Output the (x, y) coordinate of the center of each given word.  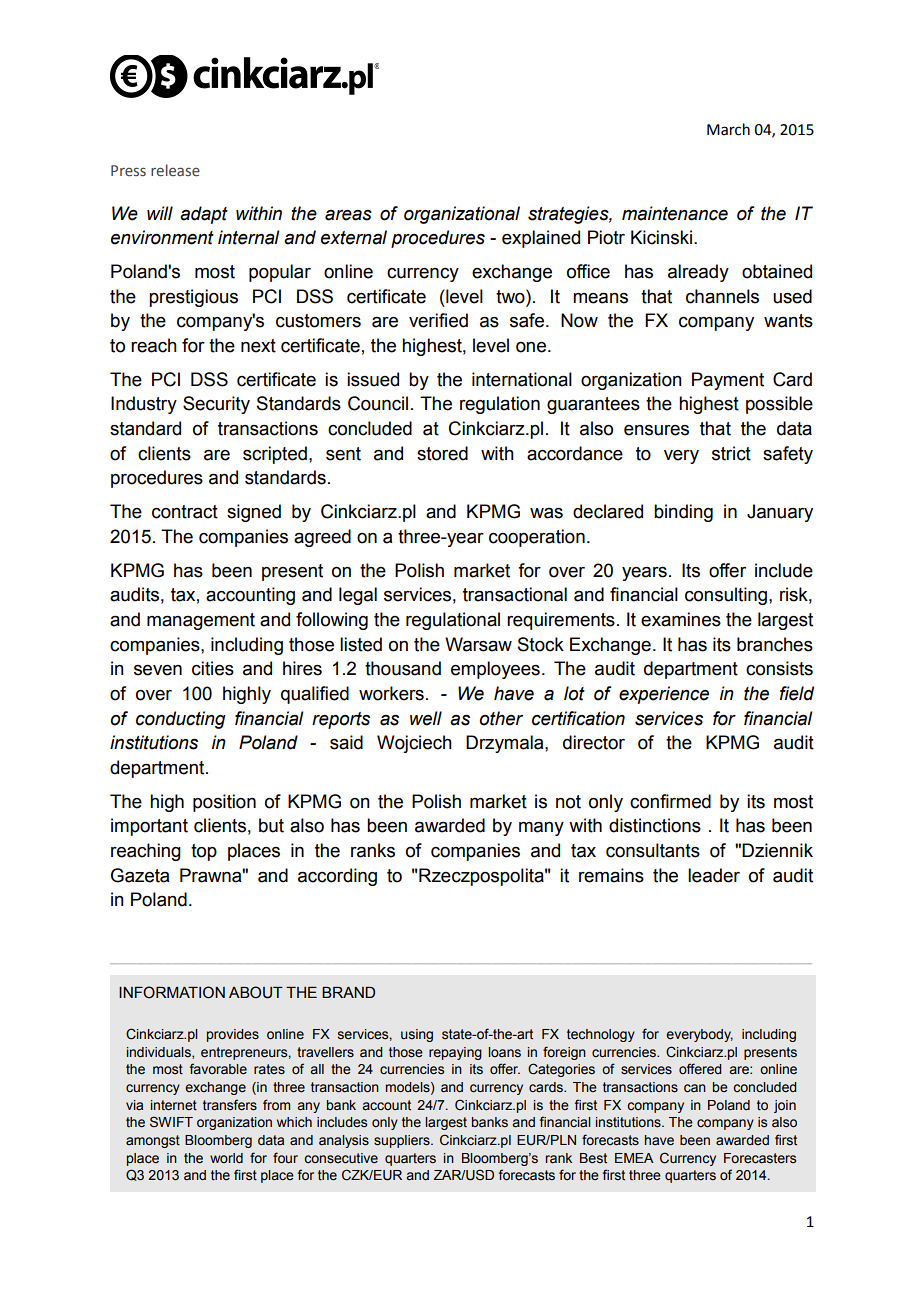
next (258, 346)
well (426, 718)
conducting (180, 720)
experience (664, 695)
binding (683, 513)
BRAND (348, 992)
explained (541, 239)
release (175, 170)
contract (185, 512)
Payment (728, 381)
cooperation (537, 538)
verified (438, 320)
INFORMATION (172, 992)
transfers (230, 1105)
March (728, 129)
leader (714, 875)
